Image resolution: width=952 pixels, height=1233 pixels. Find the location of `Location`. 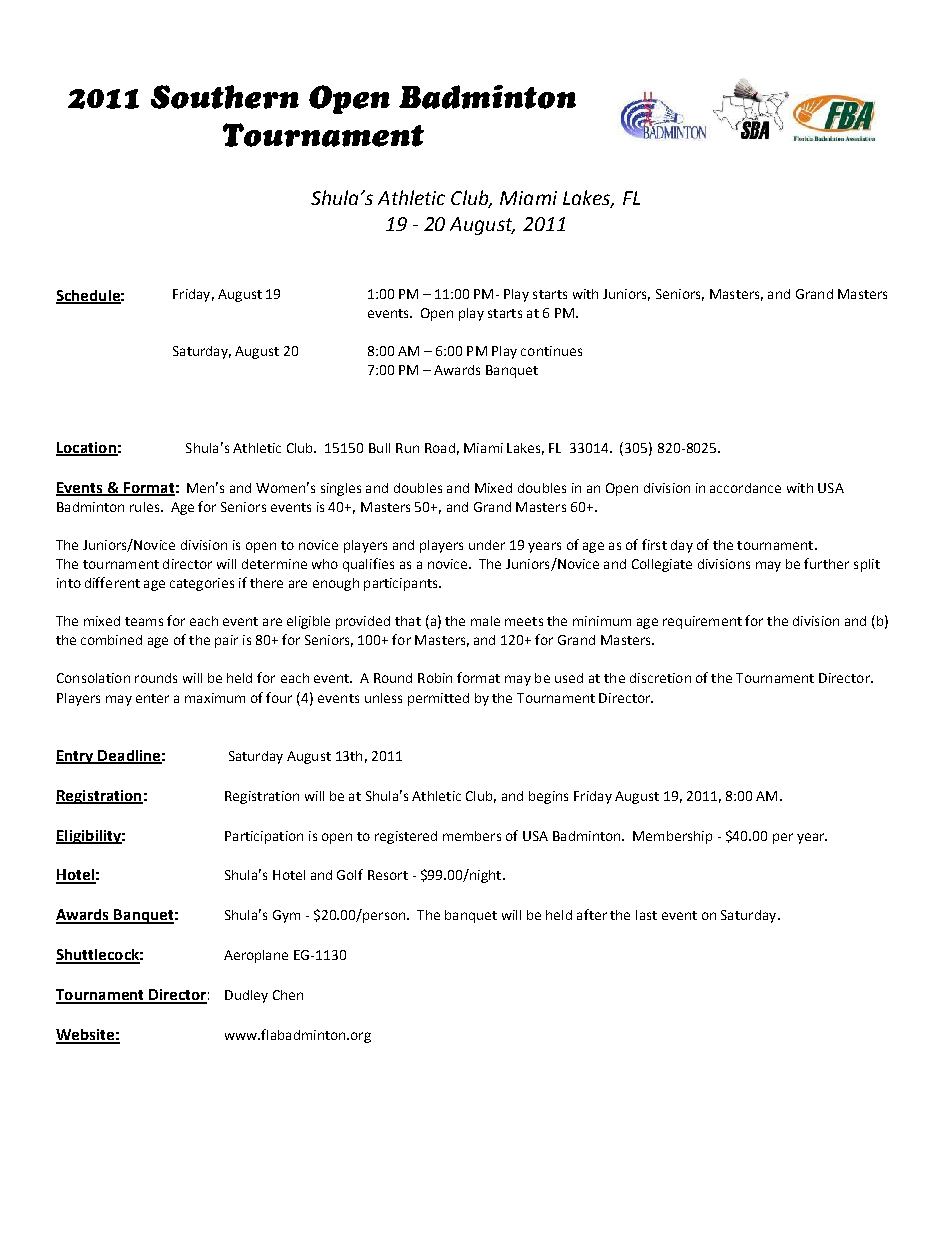

Location is located at coordinates (87, 448).
